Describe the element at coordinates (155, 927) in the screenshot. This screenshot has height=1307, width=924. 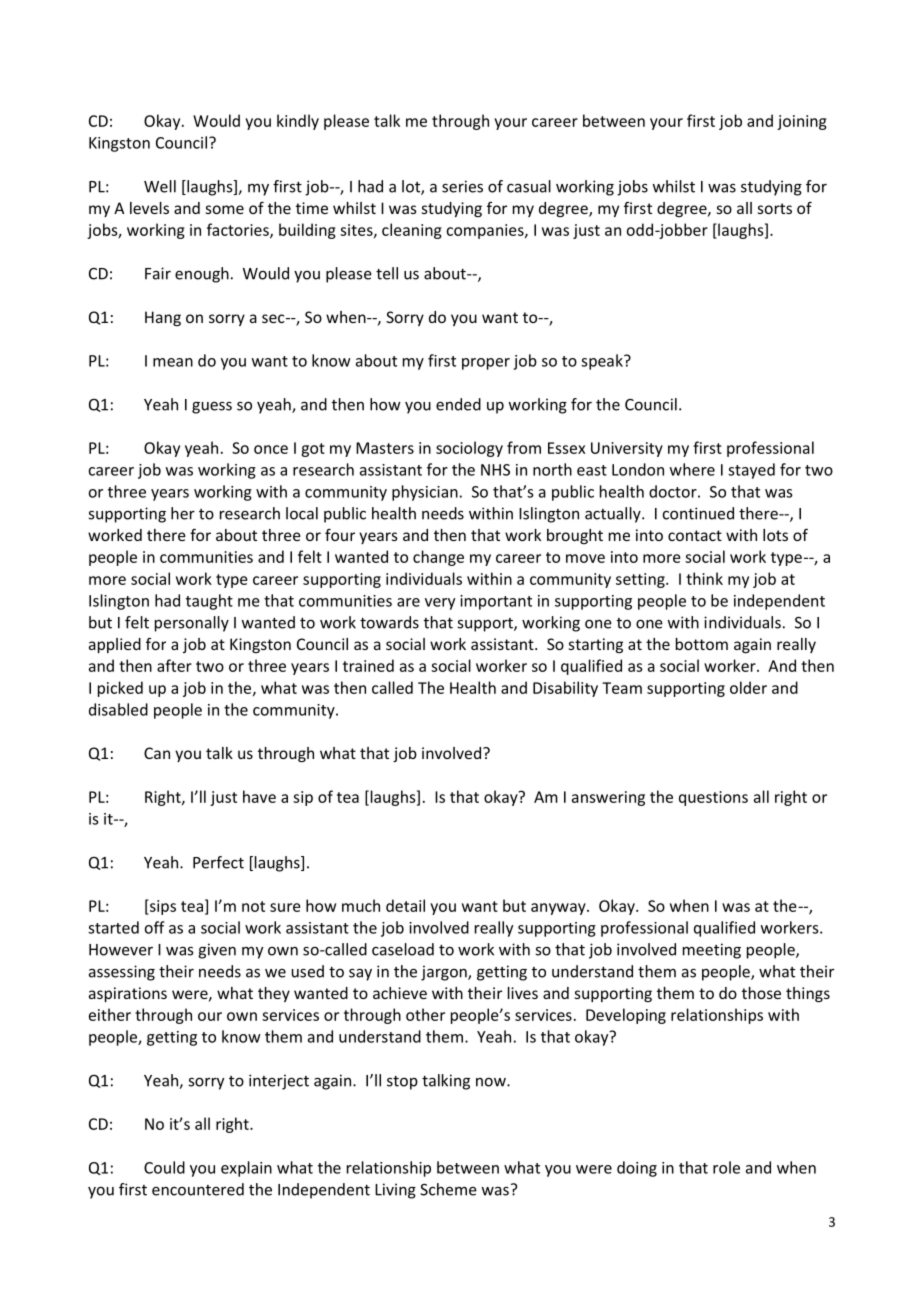
I see `off` at that location.
